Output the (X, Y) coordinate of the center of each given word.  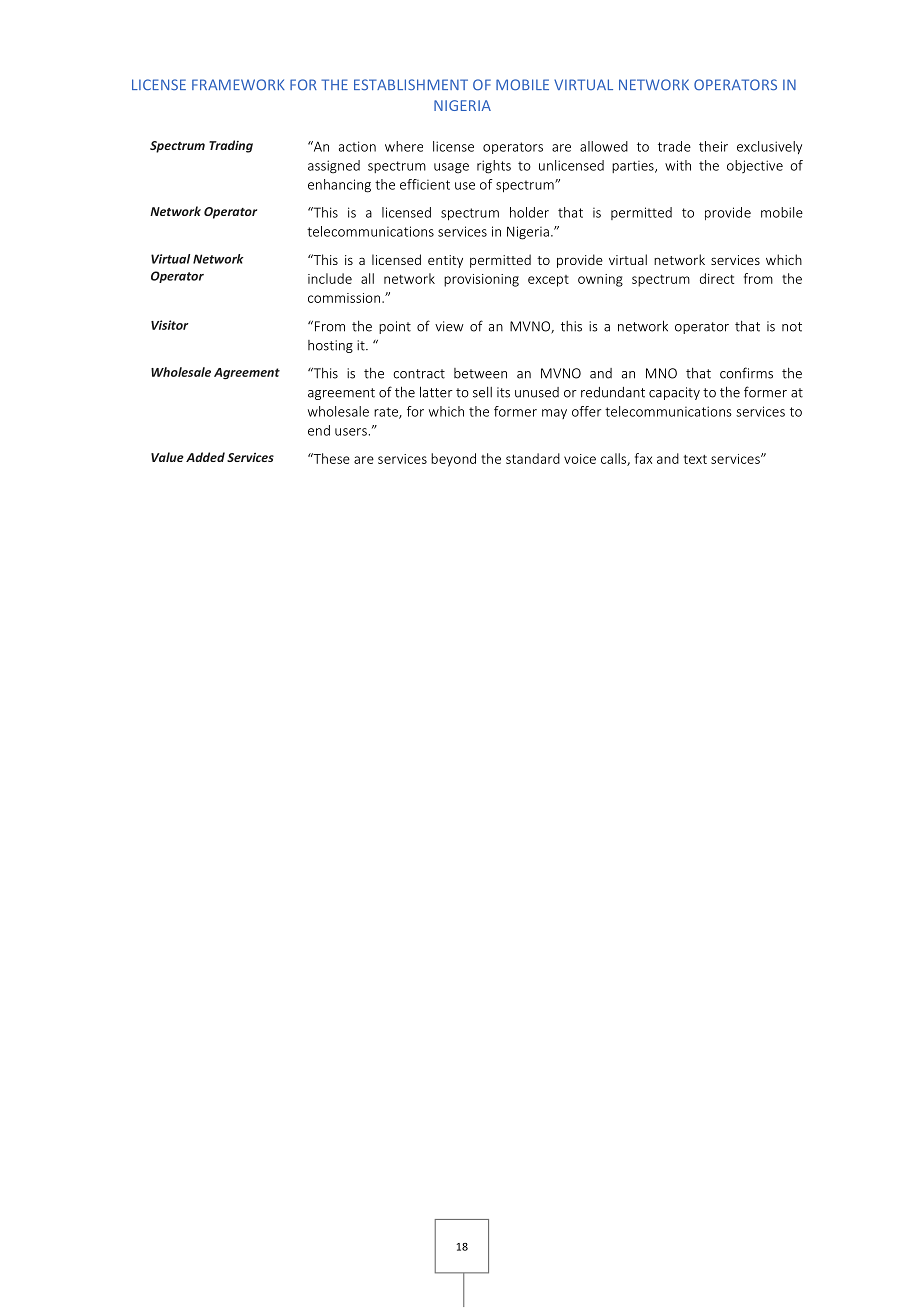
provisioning (481, 280)
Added (205, 457)
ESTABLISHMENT (411, 85)
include (330, 278)
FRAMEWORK (238, 85)
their (713, 146)
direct (717, 278)
